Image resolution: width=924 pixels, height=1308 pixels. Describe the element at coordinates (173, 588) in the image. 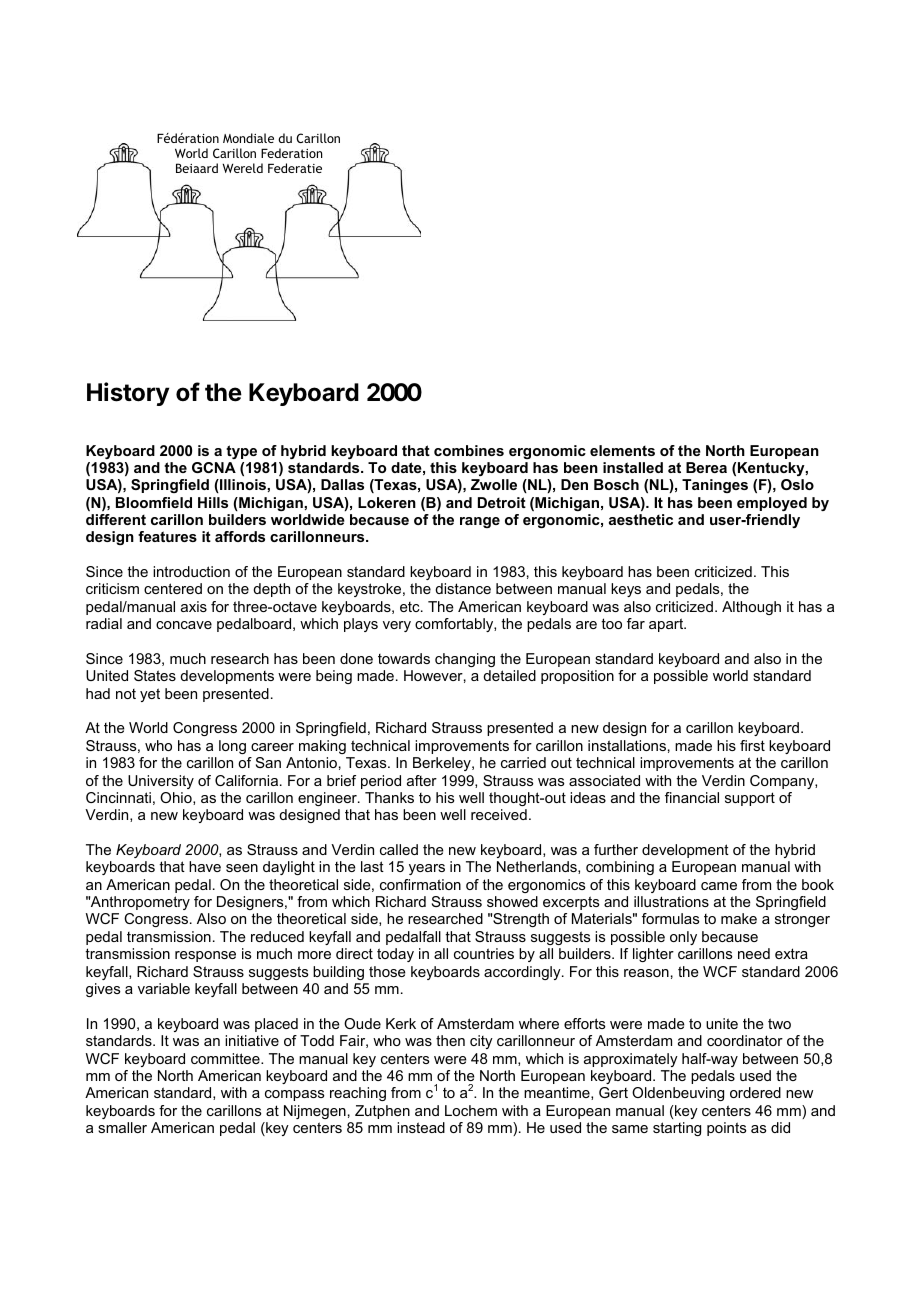

I see `centered` at that location.
